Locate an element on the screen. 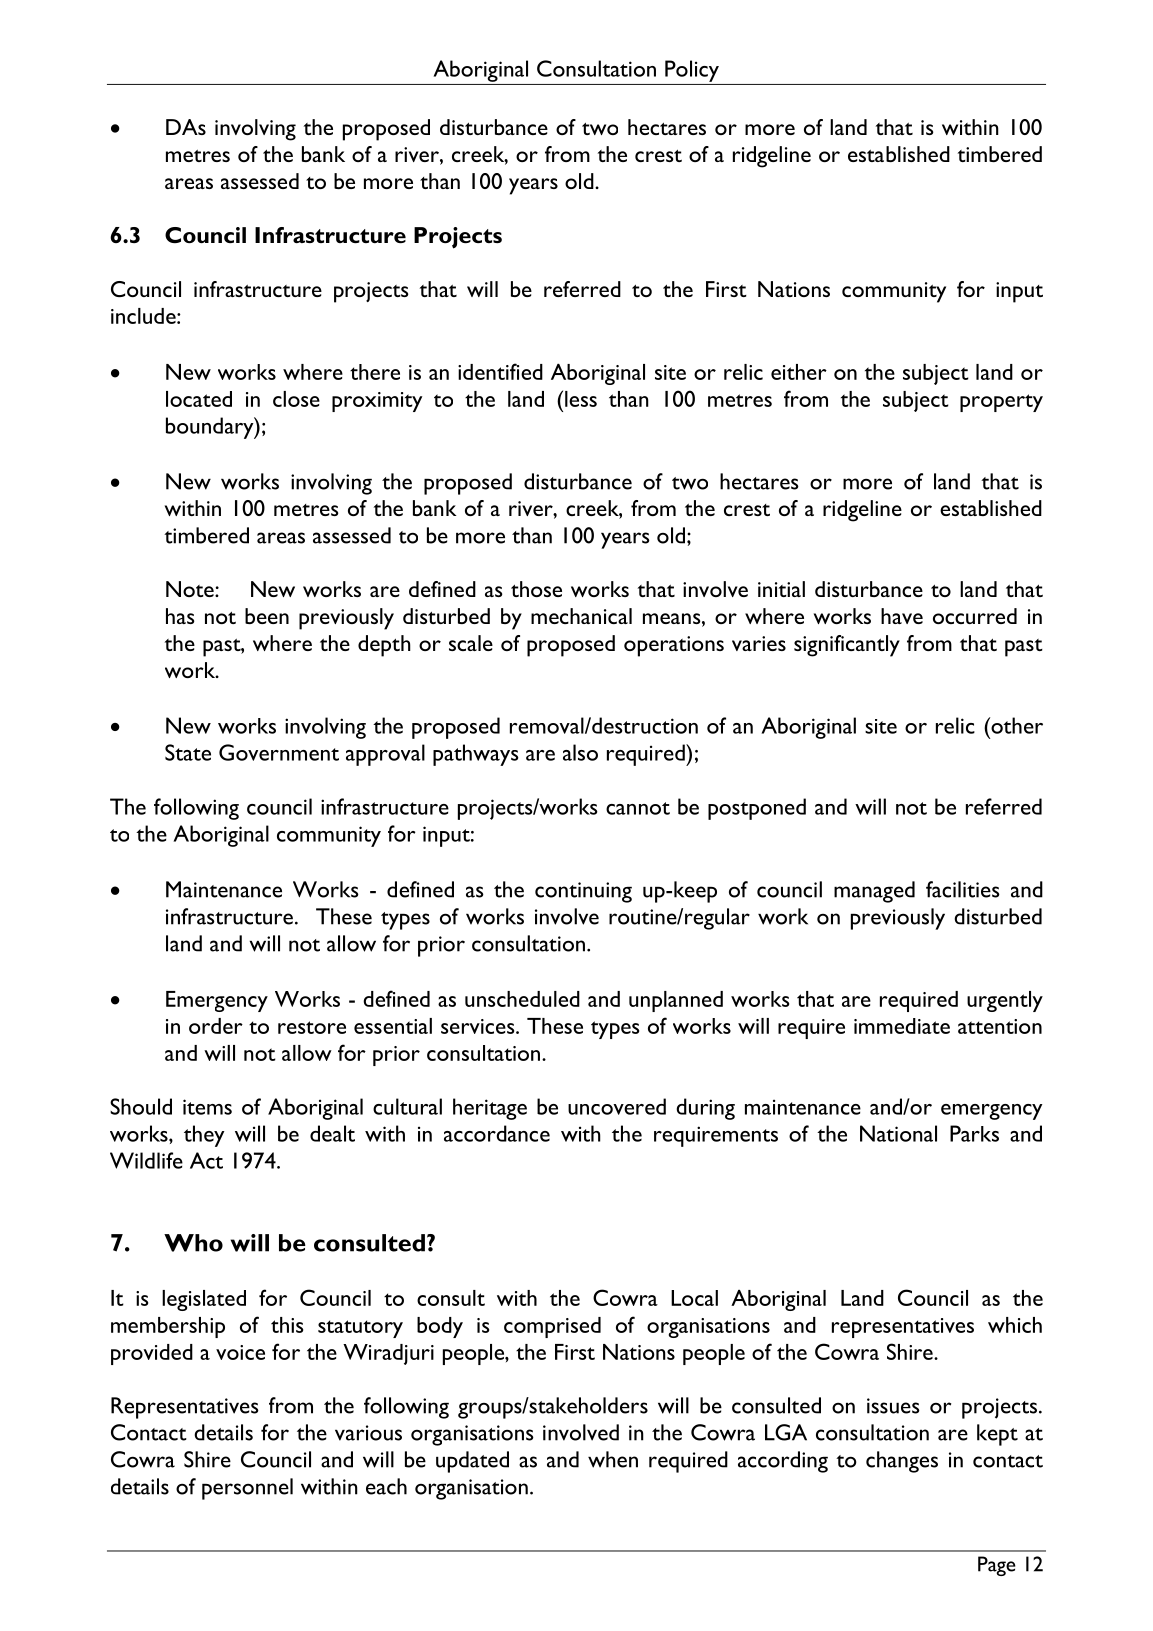  either is located at coordinates (799, 372).
